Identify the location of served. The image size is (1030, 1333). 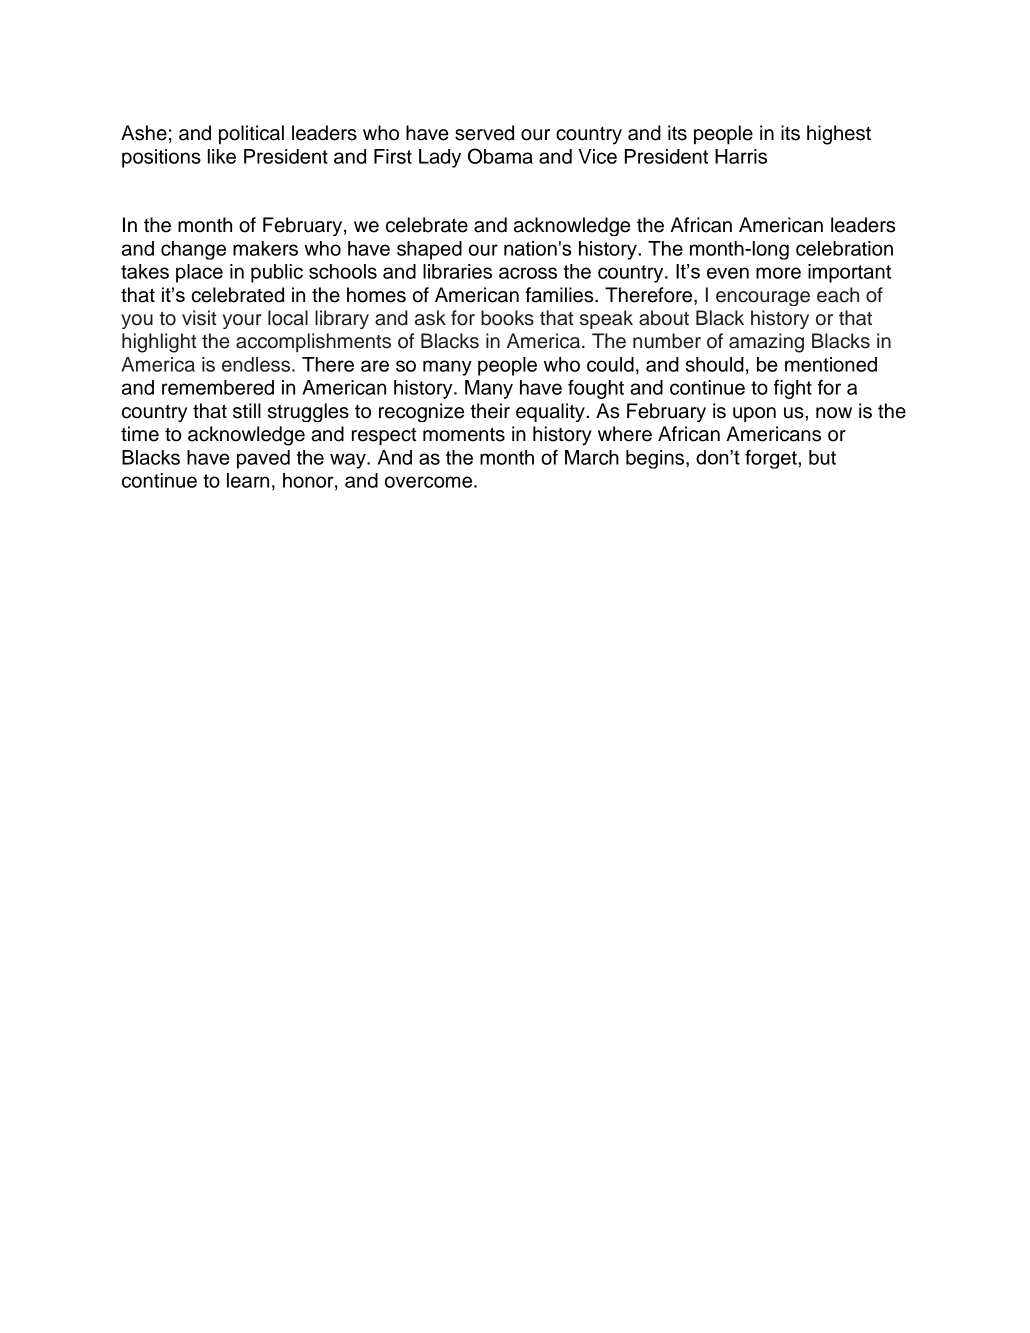
(484, 133).
